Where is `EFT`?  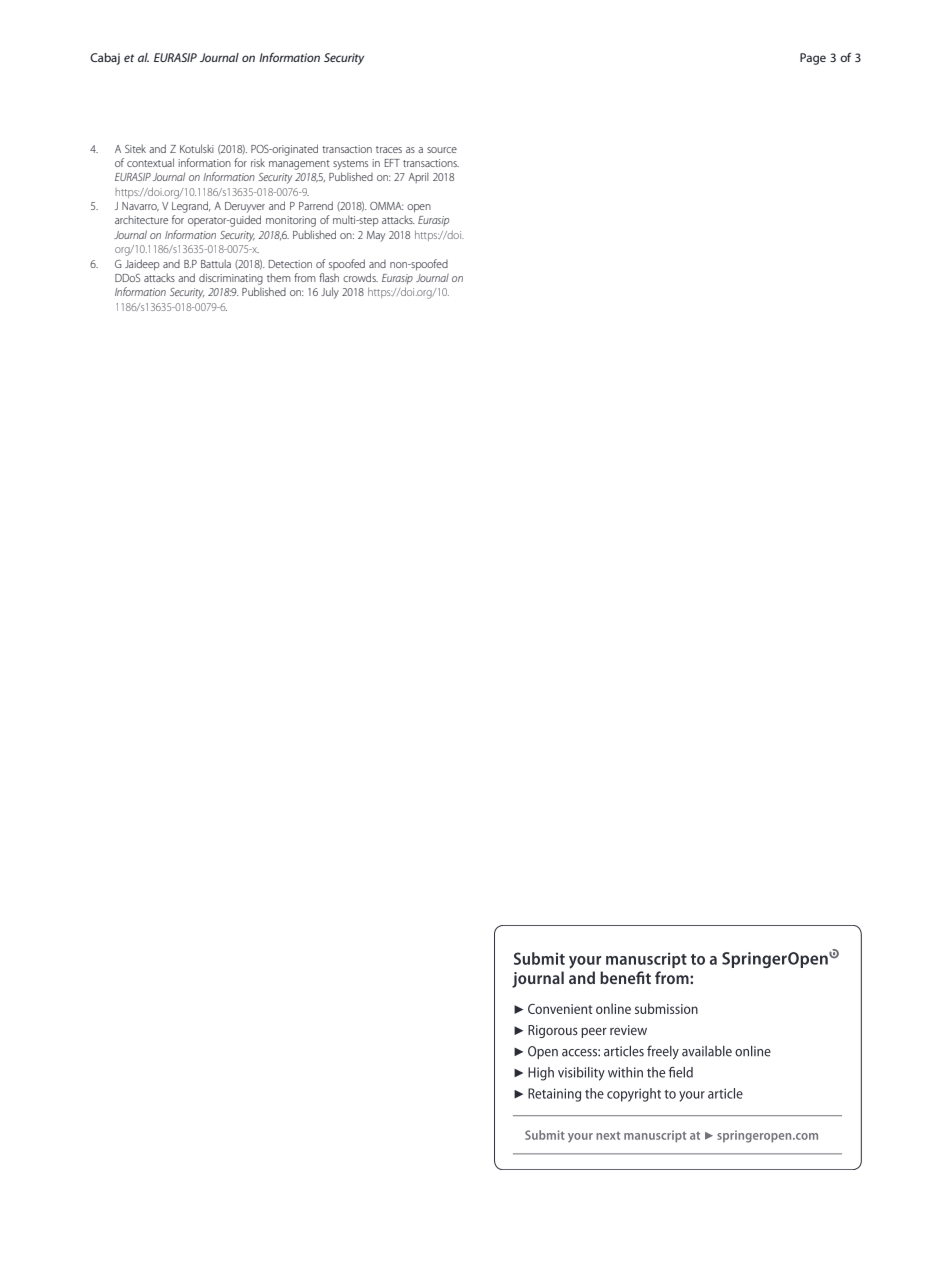 EFT is located at coordinates (392, 163).
